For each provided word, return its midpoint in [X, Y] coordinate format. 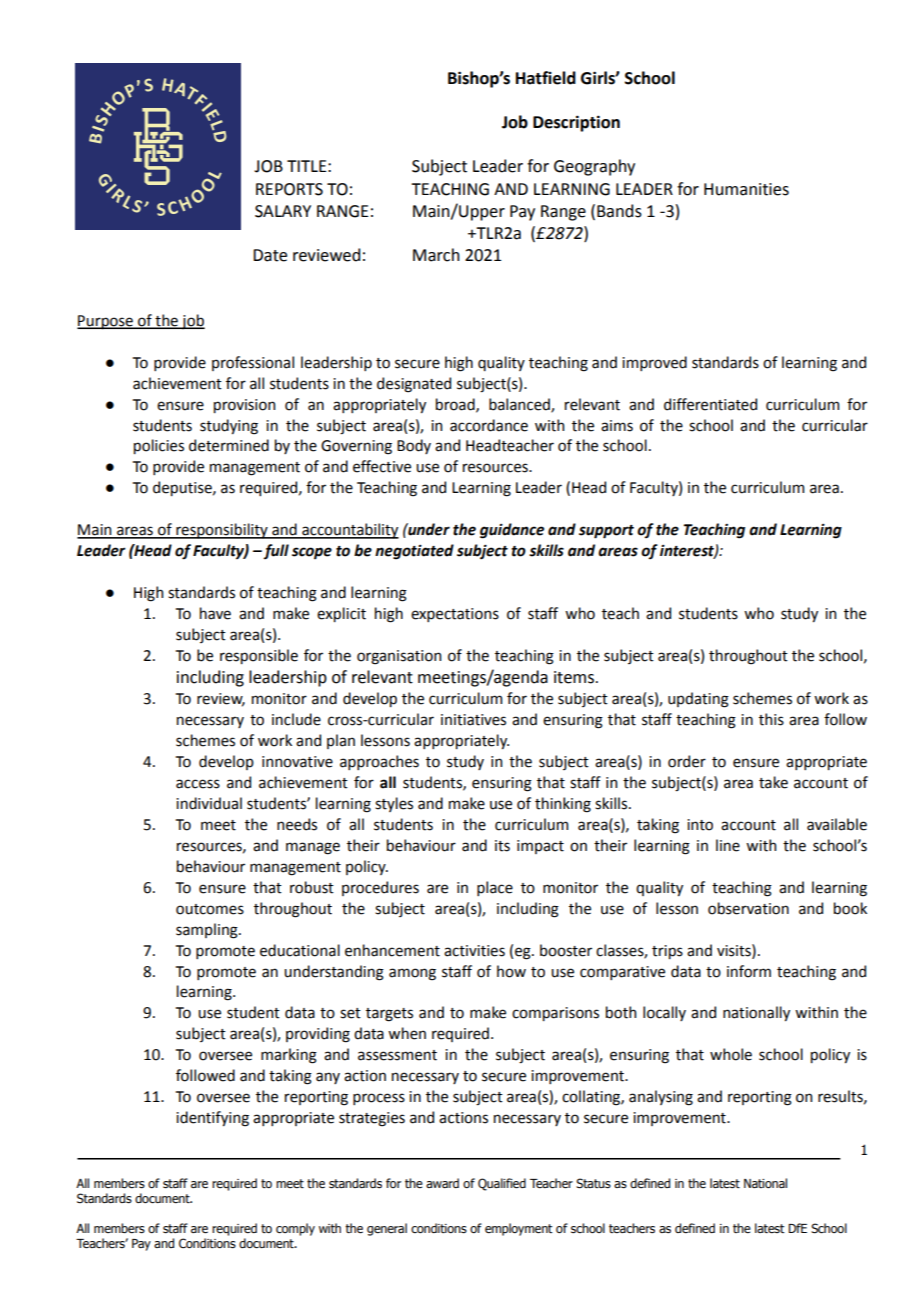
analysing [661, 1098]
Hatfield [546, 78]
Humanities [746, 189]
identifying [212, 1119]
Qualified [502, 1184]
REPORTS [289, 189]
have [215, 613]
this [771, 719]
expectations [455, 615]
